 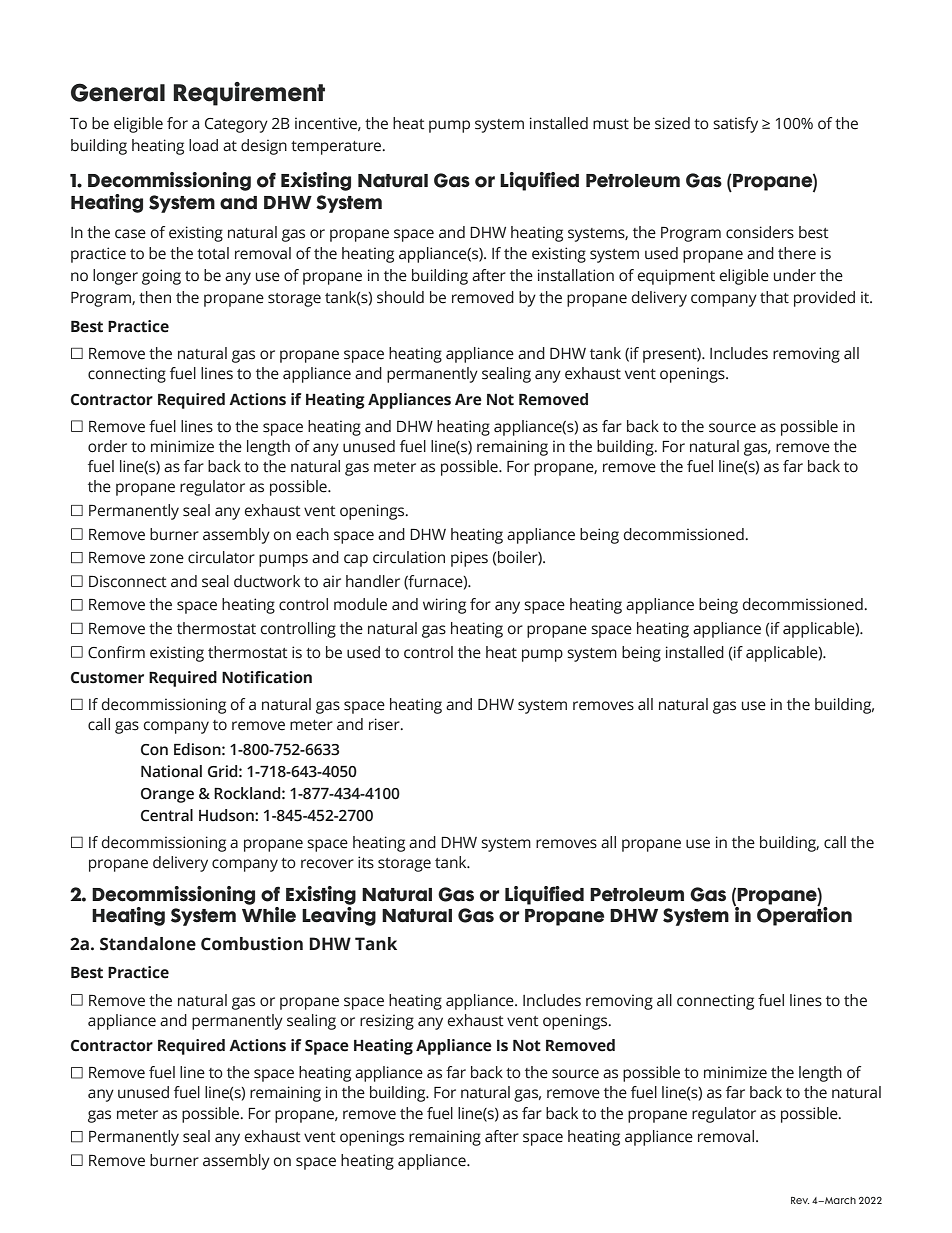 I want to click on load, so click(x=203, y=145).
